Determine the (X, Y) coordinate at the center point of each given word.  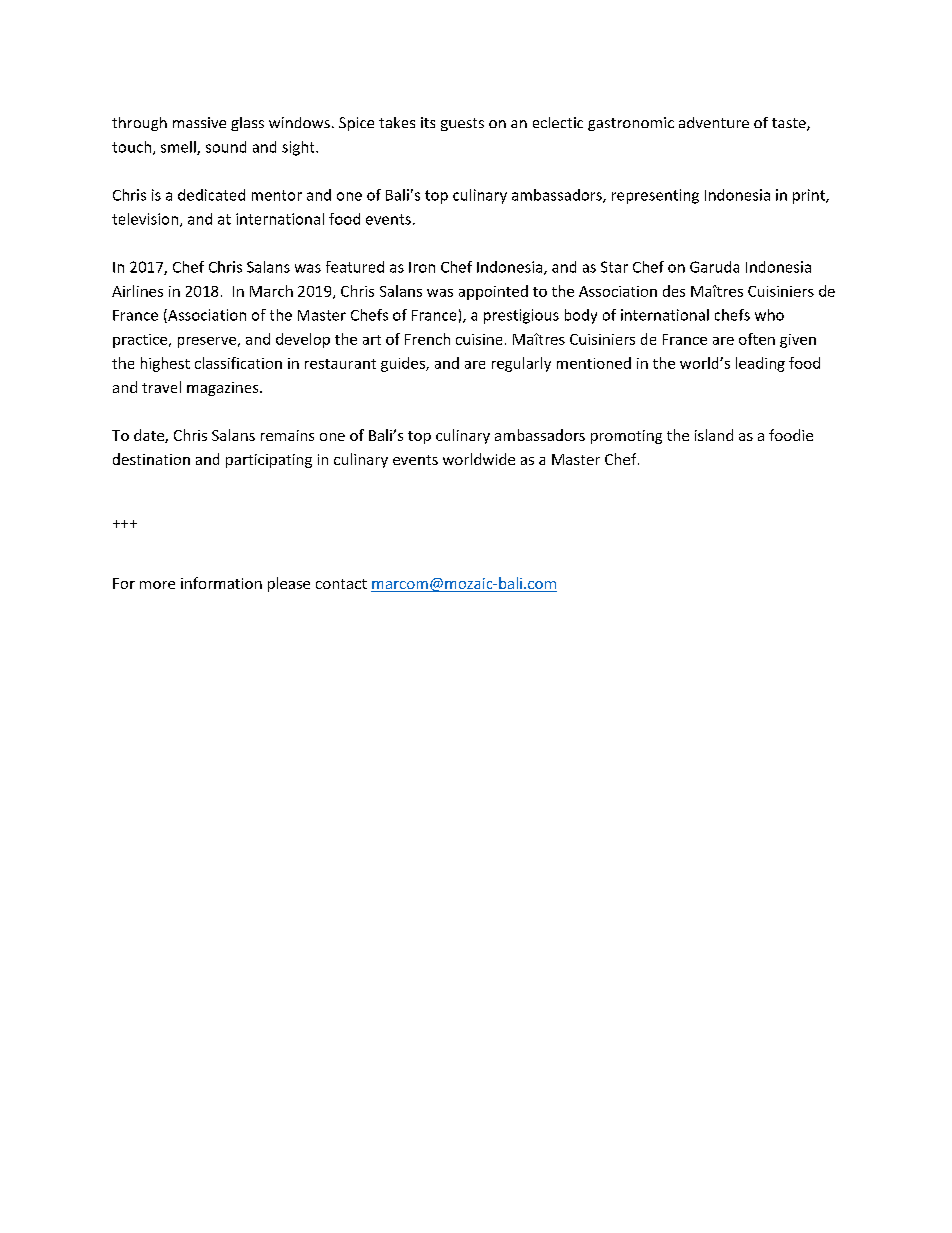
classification (238, 363)
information (221, 583)
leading (760, 364)
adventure (714, 122)
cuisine (479, 339)
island (714, 435)
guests (462, 124)
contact (341, 584)
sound (226, 147)
